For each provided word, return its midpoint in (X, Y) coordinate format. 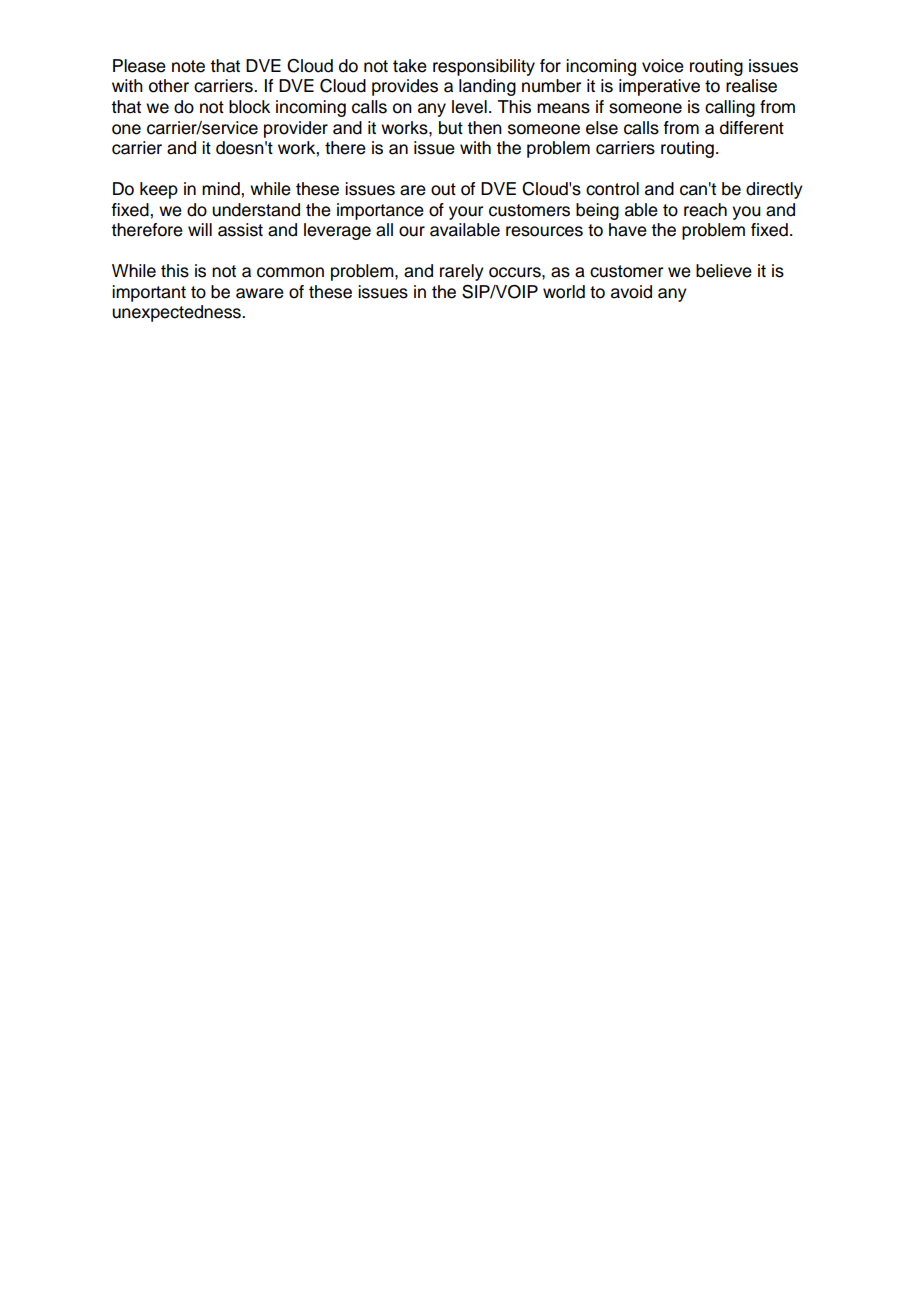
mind (222, 189)
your (466, 213)
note (188, 66)
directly (774, 190)
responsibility (484, 67)
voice (663, 66)
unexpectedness (177, 313)
